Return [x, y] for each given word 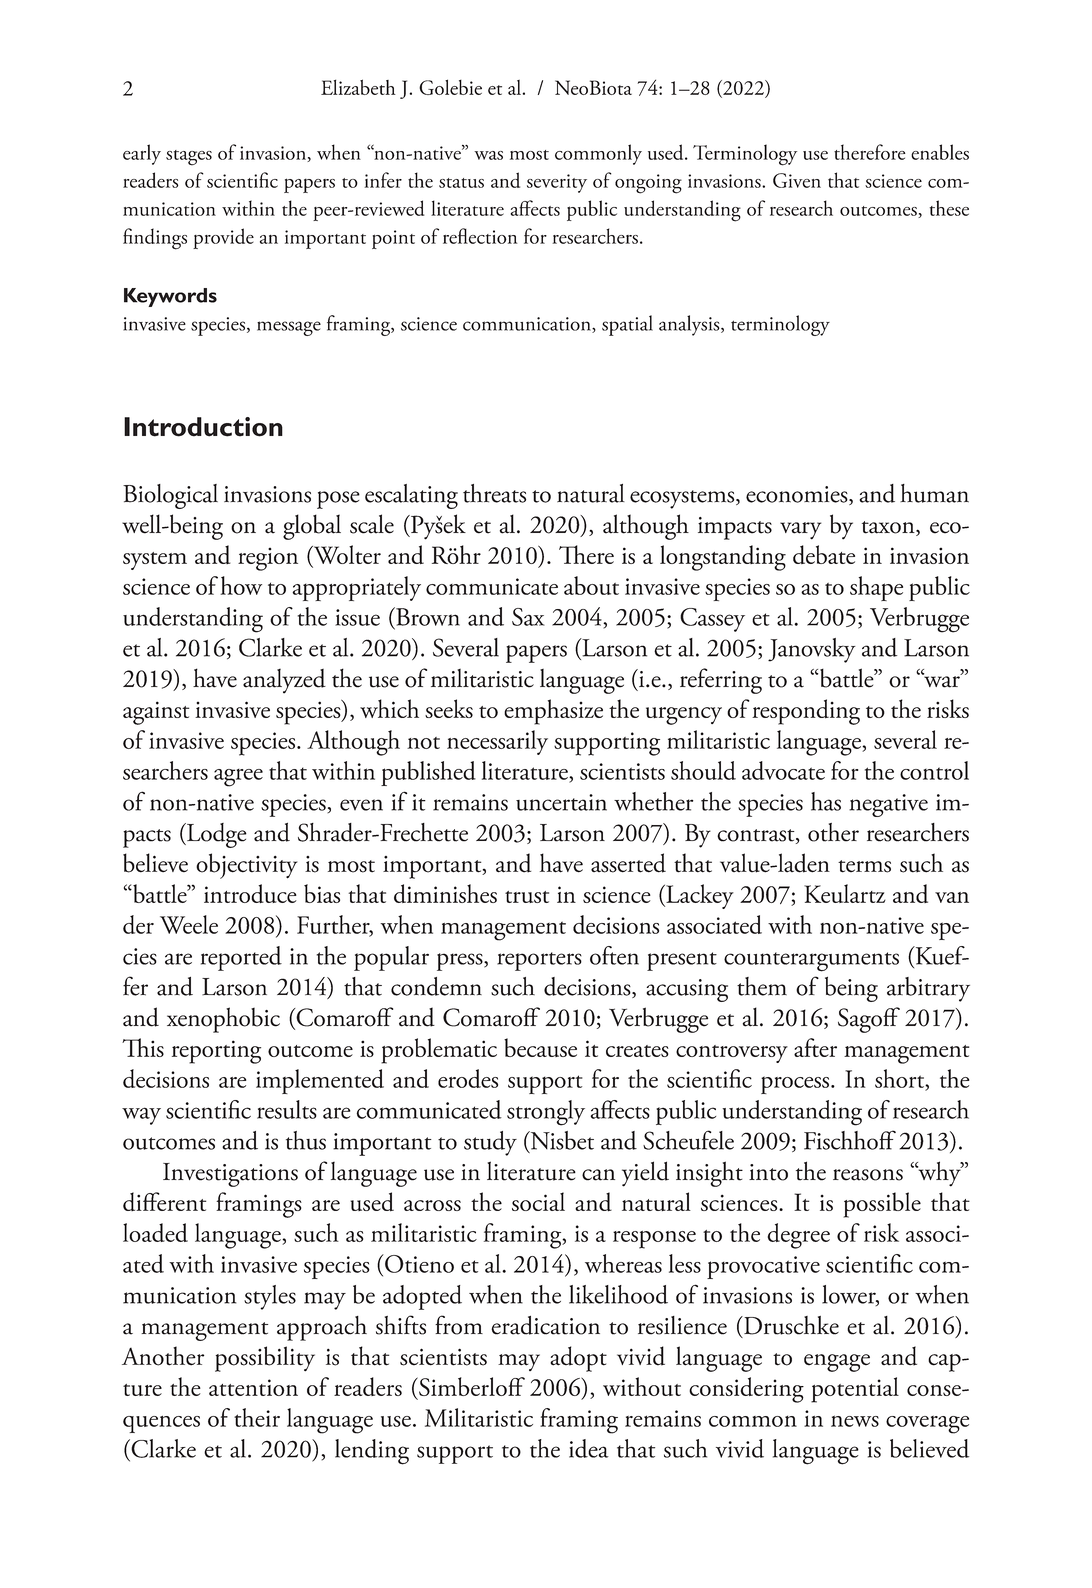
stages [189, 158]
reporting [216, 1052]
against [156, 713]
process [796, 1085]
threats [494, 493]
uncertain [561, 802]
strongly [546, 1113]
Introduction [203, 427]
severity [557, 183]
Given [797, 180]
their [257, 1417]
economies [798, 495]
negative [888, 805]
